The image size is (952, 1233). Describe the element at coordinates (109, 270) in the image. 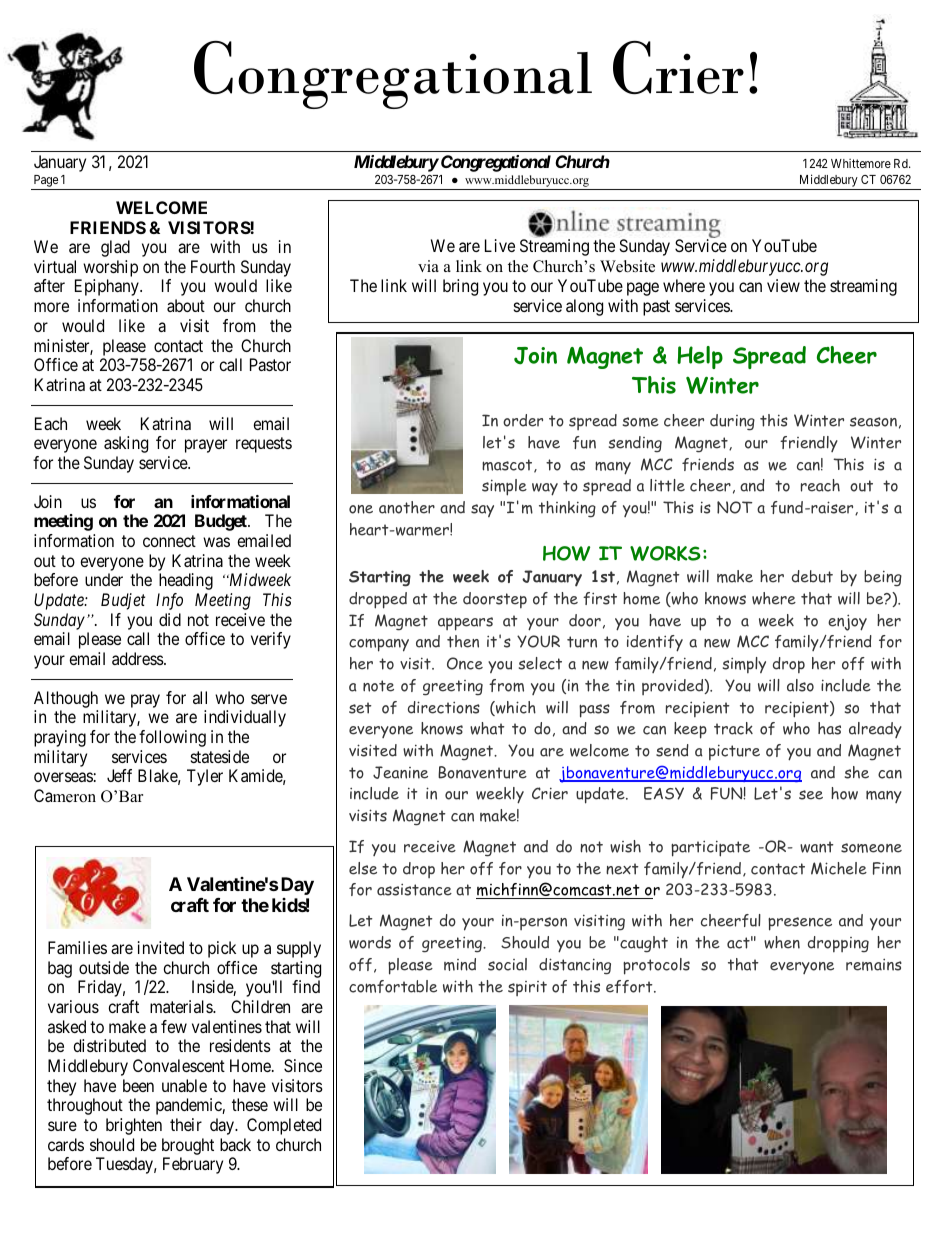

I see `worship` at that location.
